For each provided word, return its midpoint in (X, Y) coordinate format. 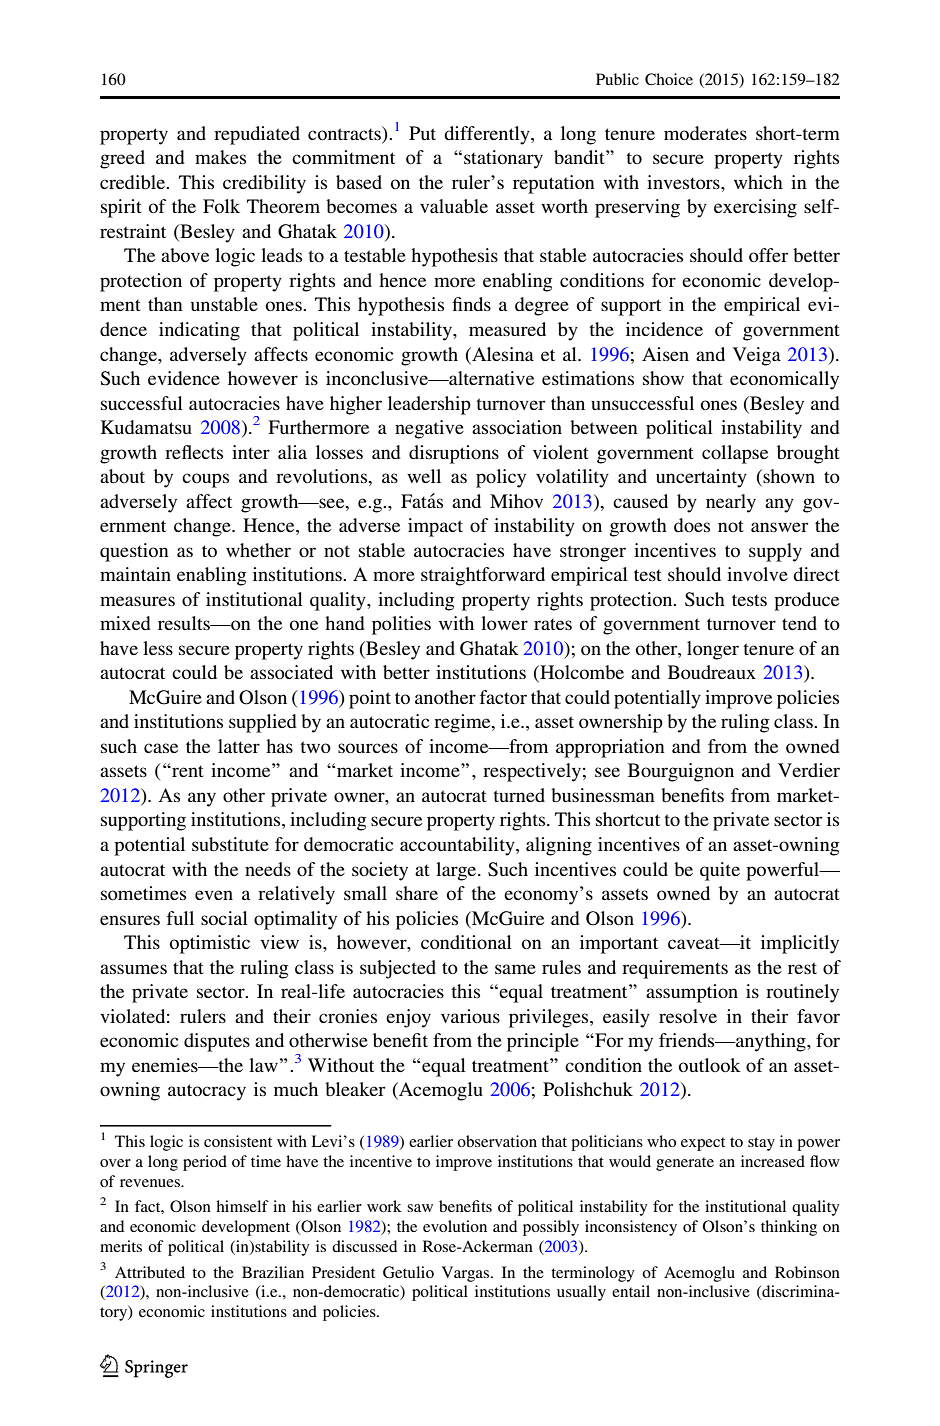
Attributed (150, 1272)
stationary (503, 159)
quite (720, 871)
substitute (230, 844)
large (457, 871)
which (758, 182)
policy (501, 478)
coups (205, 480)
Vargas (467, 1274)
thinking (789, 1228)
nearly (731, 503)
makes (220, 157)
